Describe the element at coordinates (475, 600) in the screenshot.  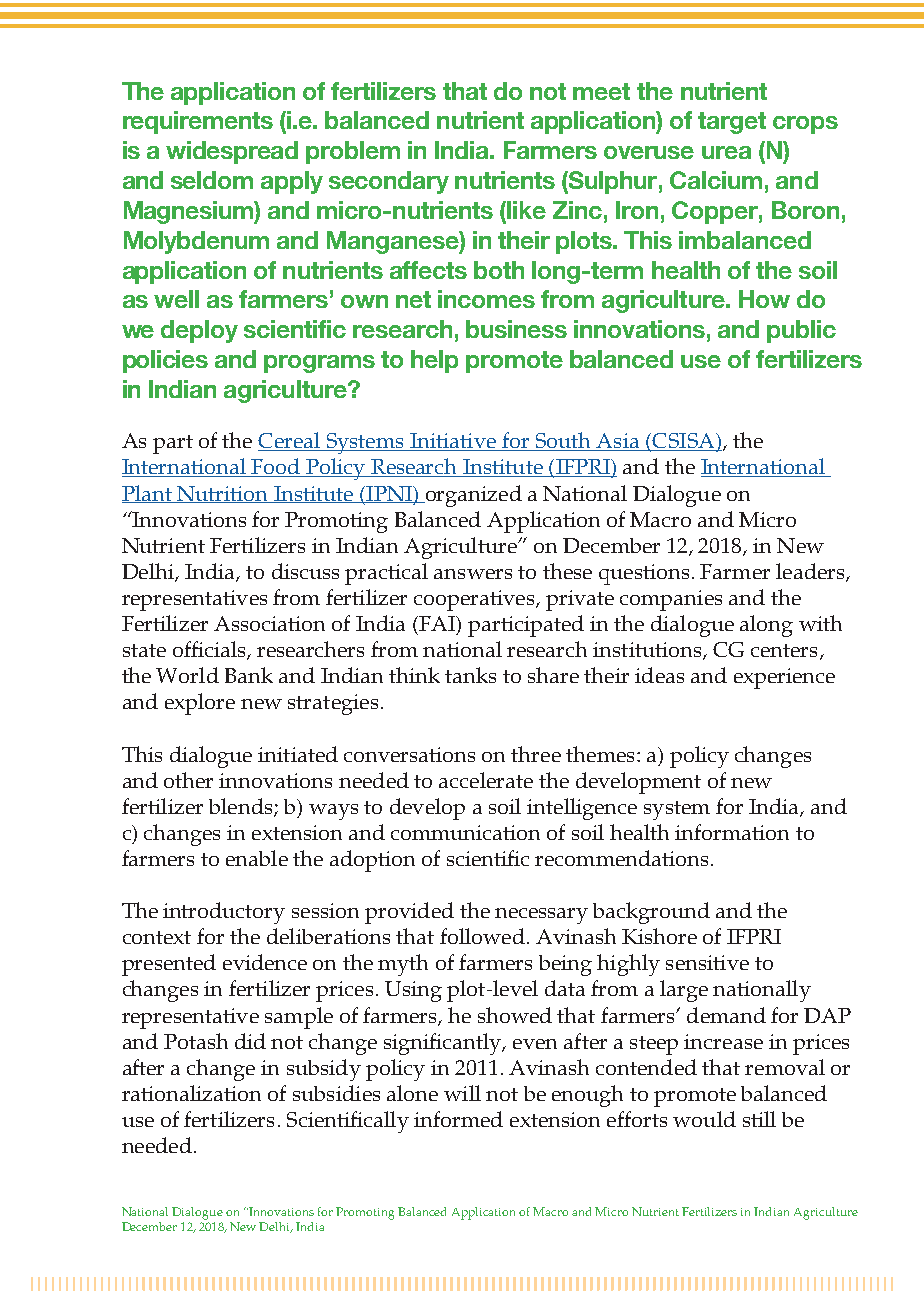
I see `cooperatives` at that location.
